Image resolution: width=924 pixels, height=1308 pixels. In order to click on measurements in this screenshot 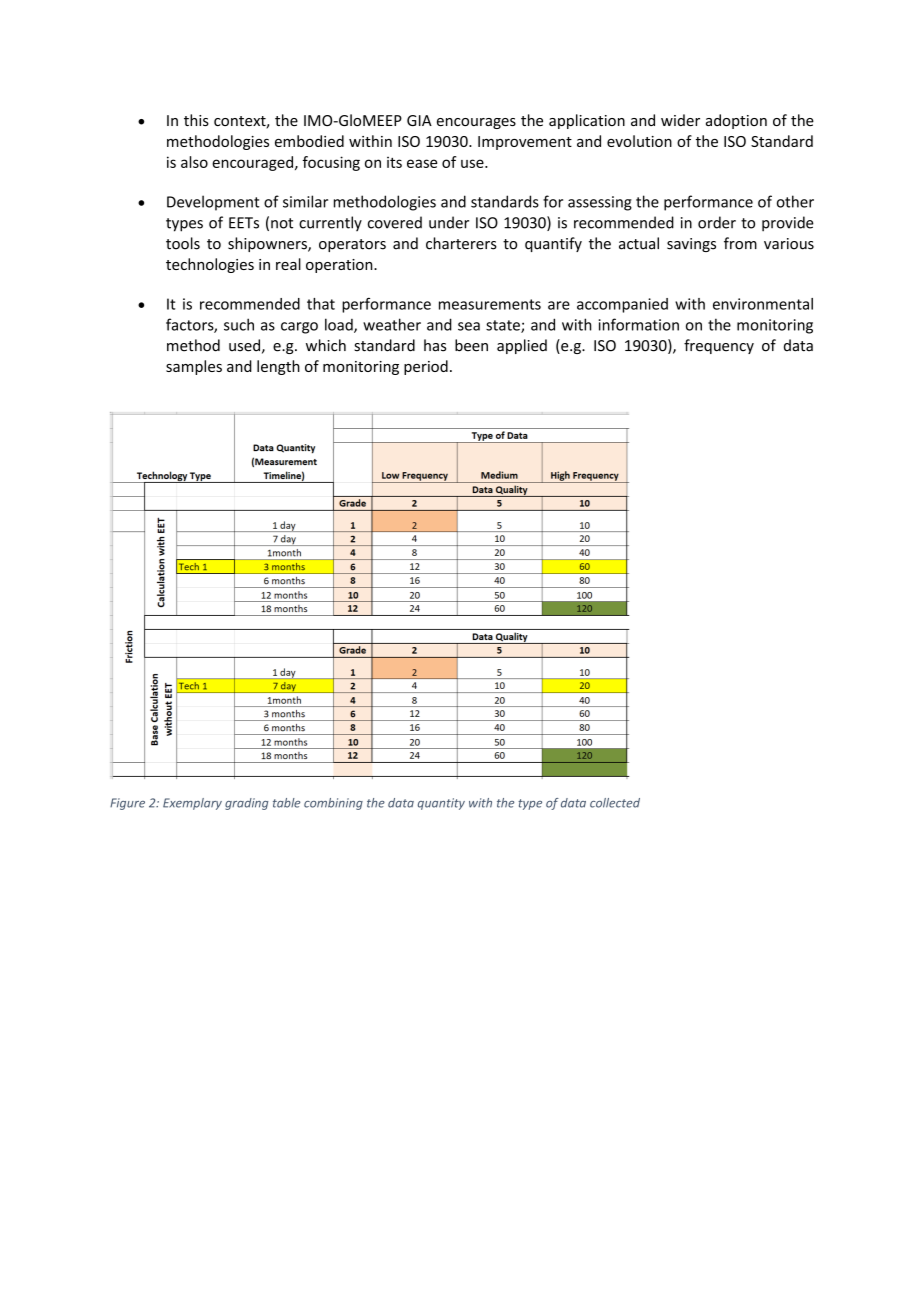, I will do `click(490, 304)`.
